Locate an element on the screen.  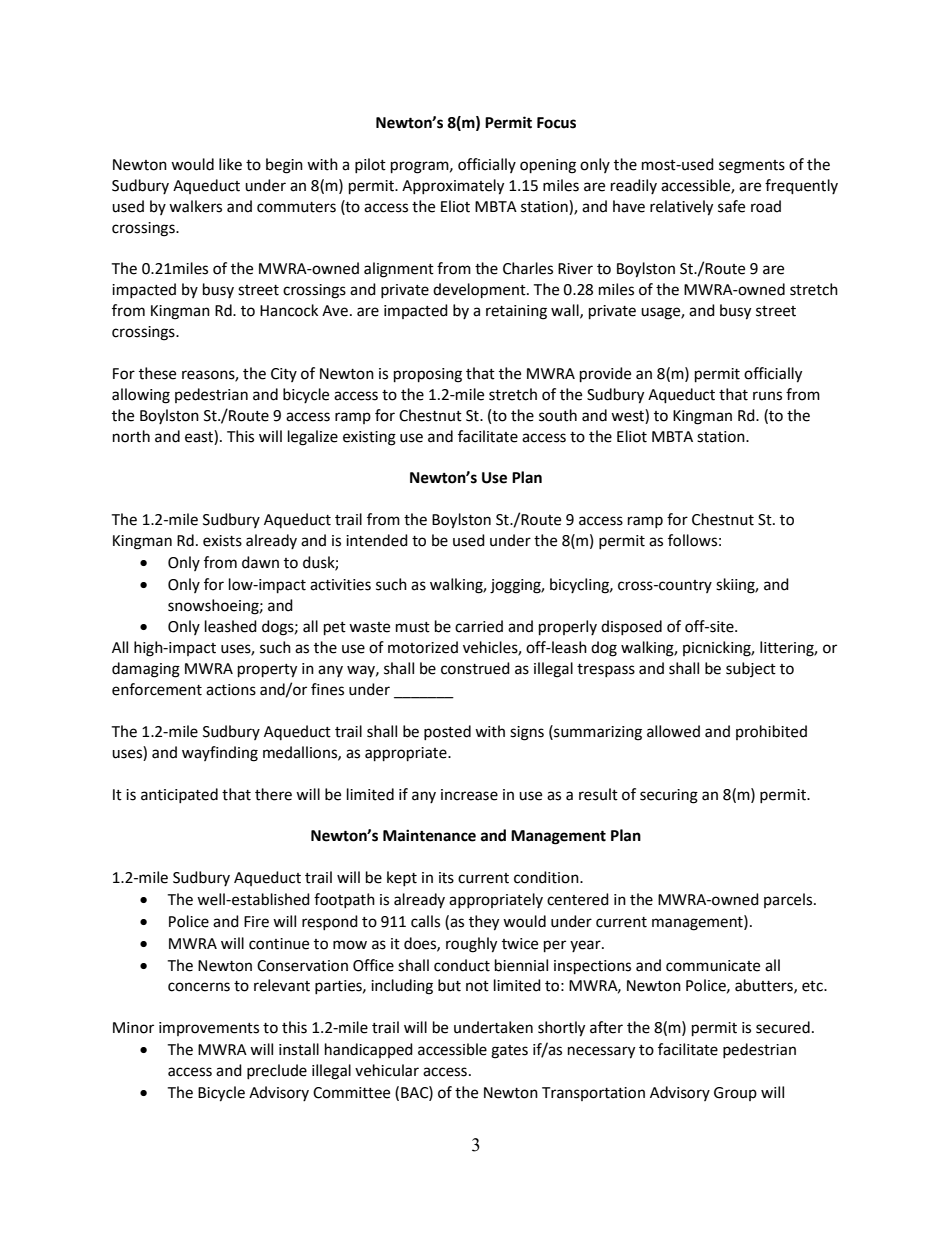
like is located at coordinates (230, 164).
